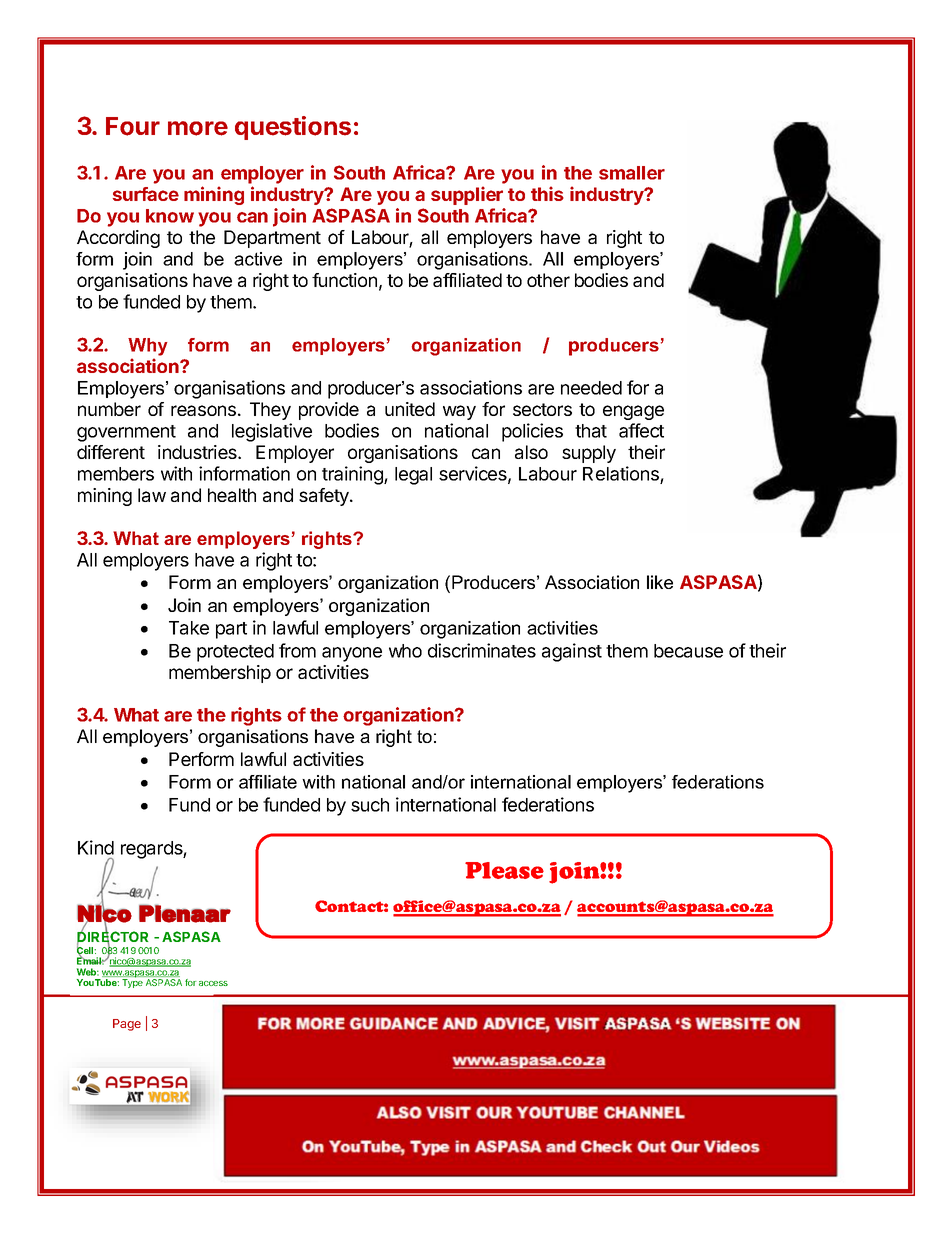 This screenshot has height=1233, width=952. What do you see at coordinates (591, 388) in the screenshot?
I see `needed` at bounding box center [591, 388].
